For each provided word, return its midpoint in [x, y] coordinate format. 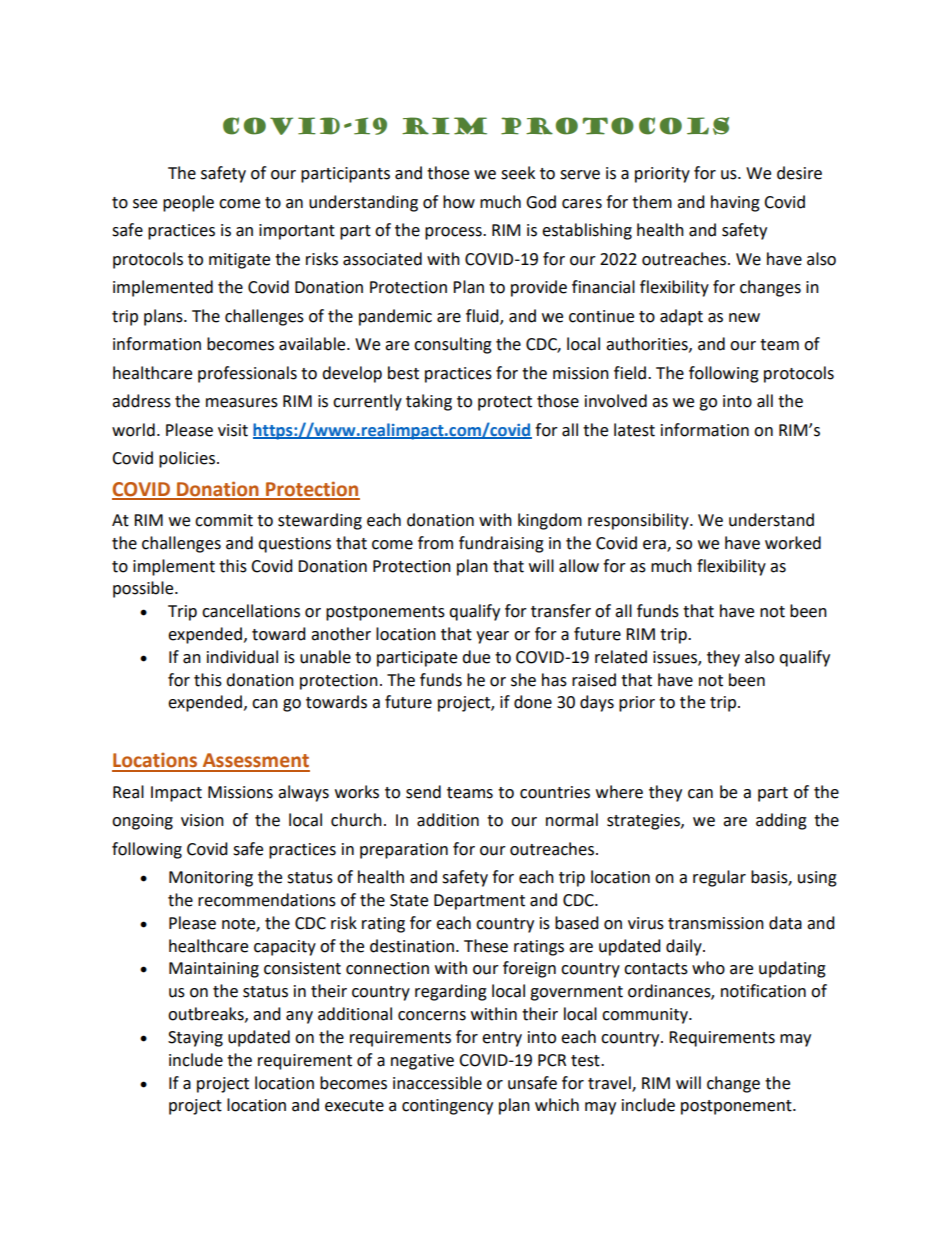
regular [719, 878]
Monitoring [211, 879]
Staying [195, 1039]
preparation [404, 851]
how [459, 202]
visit [233, 430]
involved [616, 401]
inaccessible [437, 1083]
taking [429, 402]
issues [676, 658]
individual [242, 657]
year [492, 637]
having [735, 203]
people [188, 203]
